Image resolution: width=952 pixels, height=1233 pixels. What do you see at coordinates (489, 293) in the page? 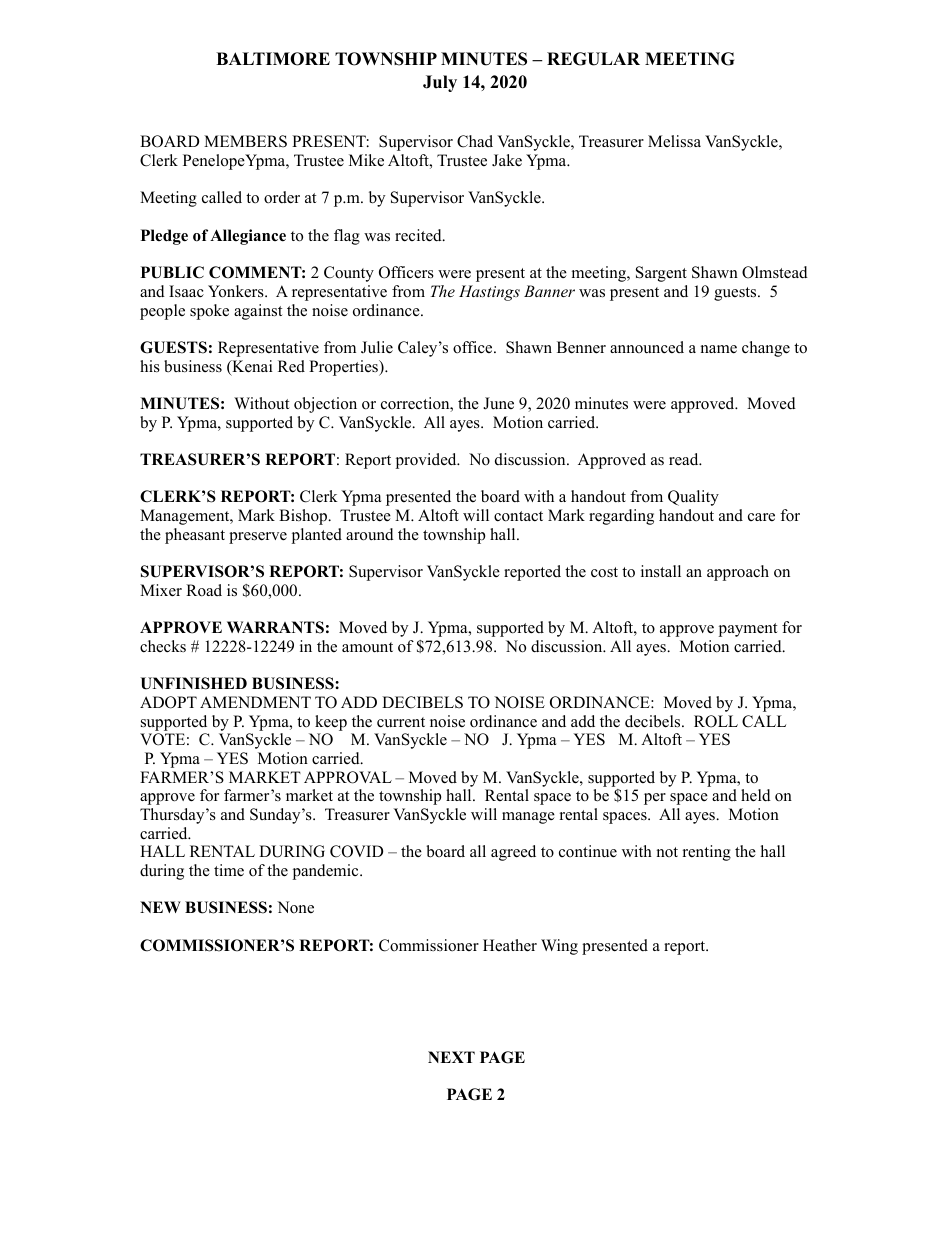
I see `Hastings` at bounding box center [489, 293].
